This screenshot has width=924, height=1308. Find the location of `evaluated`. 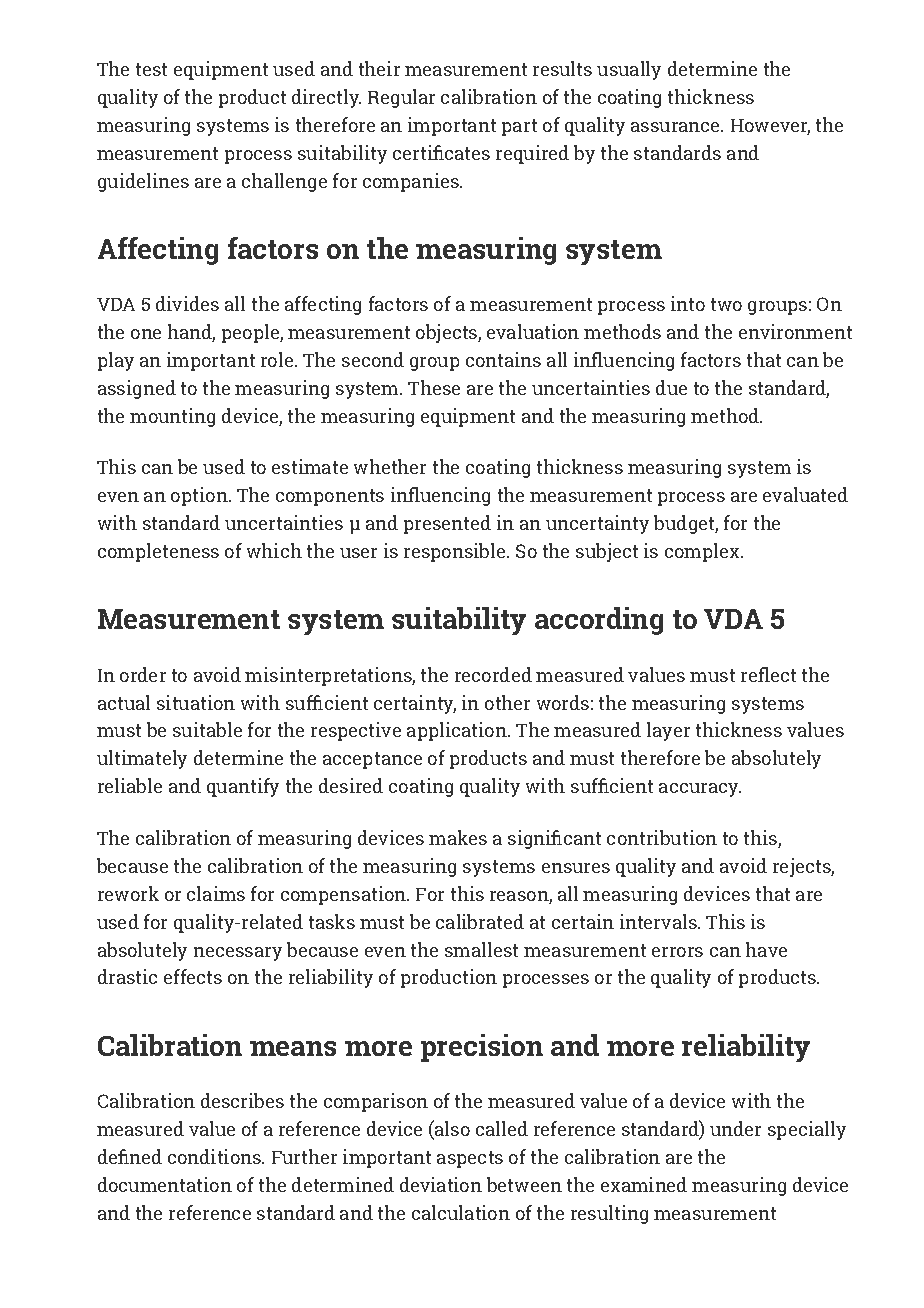

evaluated is located at coordinates (805, 494).
